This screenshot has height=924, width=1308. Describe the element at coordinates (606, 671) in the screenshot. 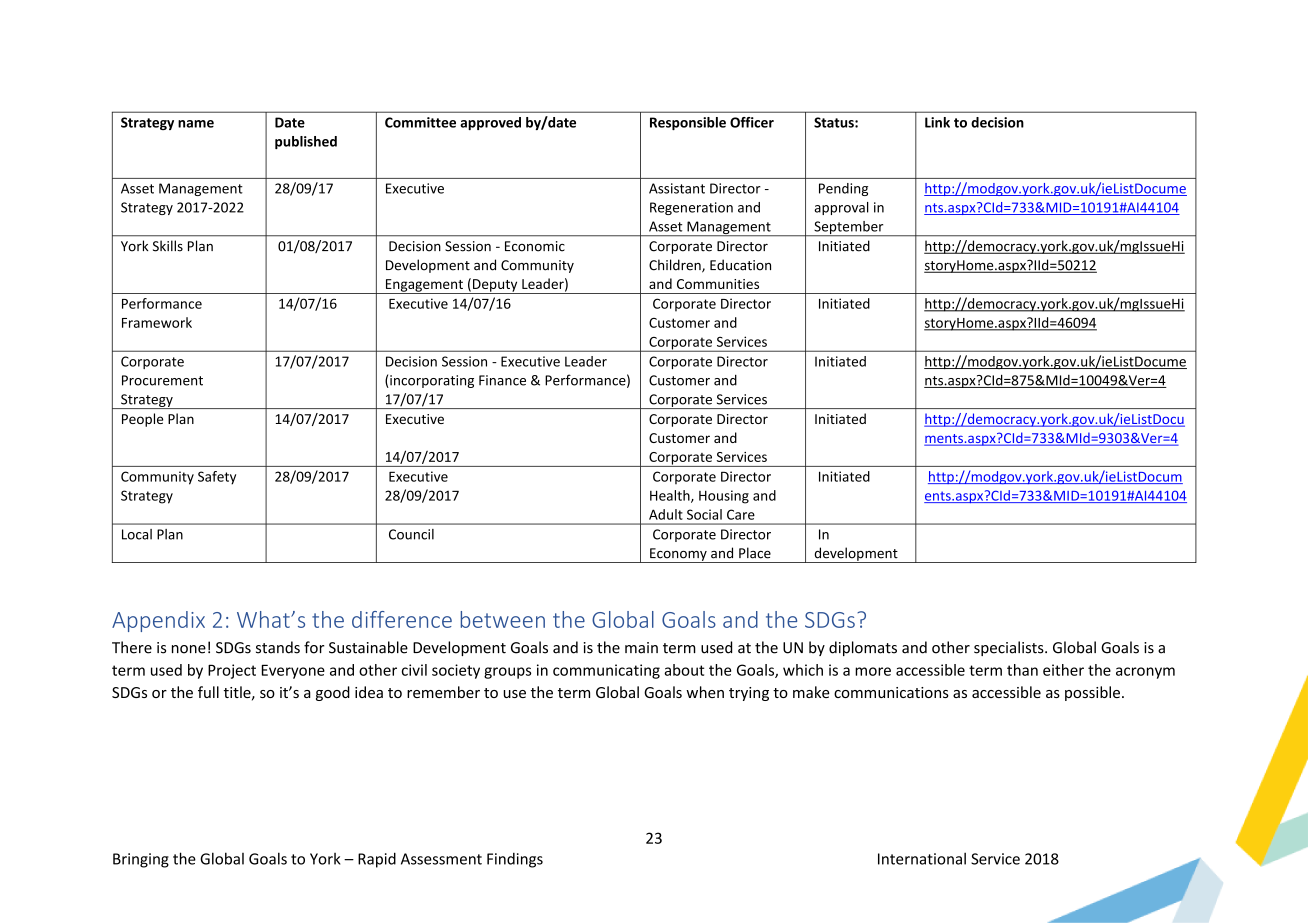

I see `communicating` at that location.
